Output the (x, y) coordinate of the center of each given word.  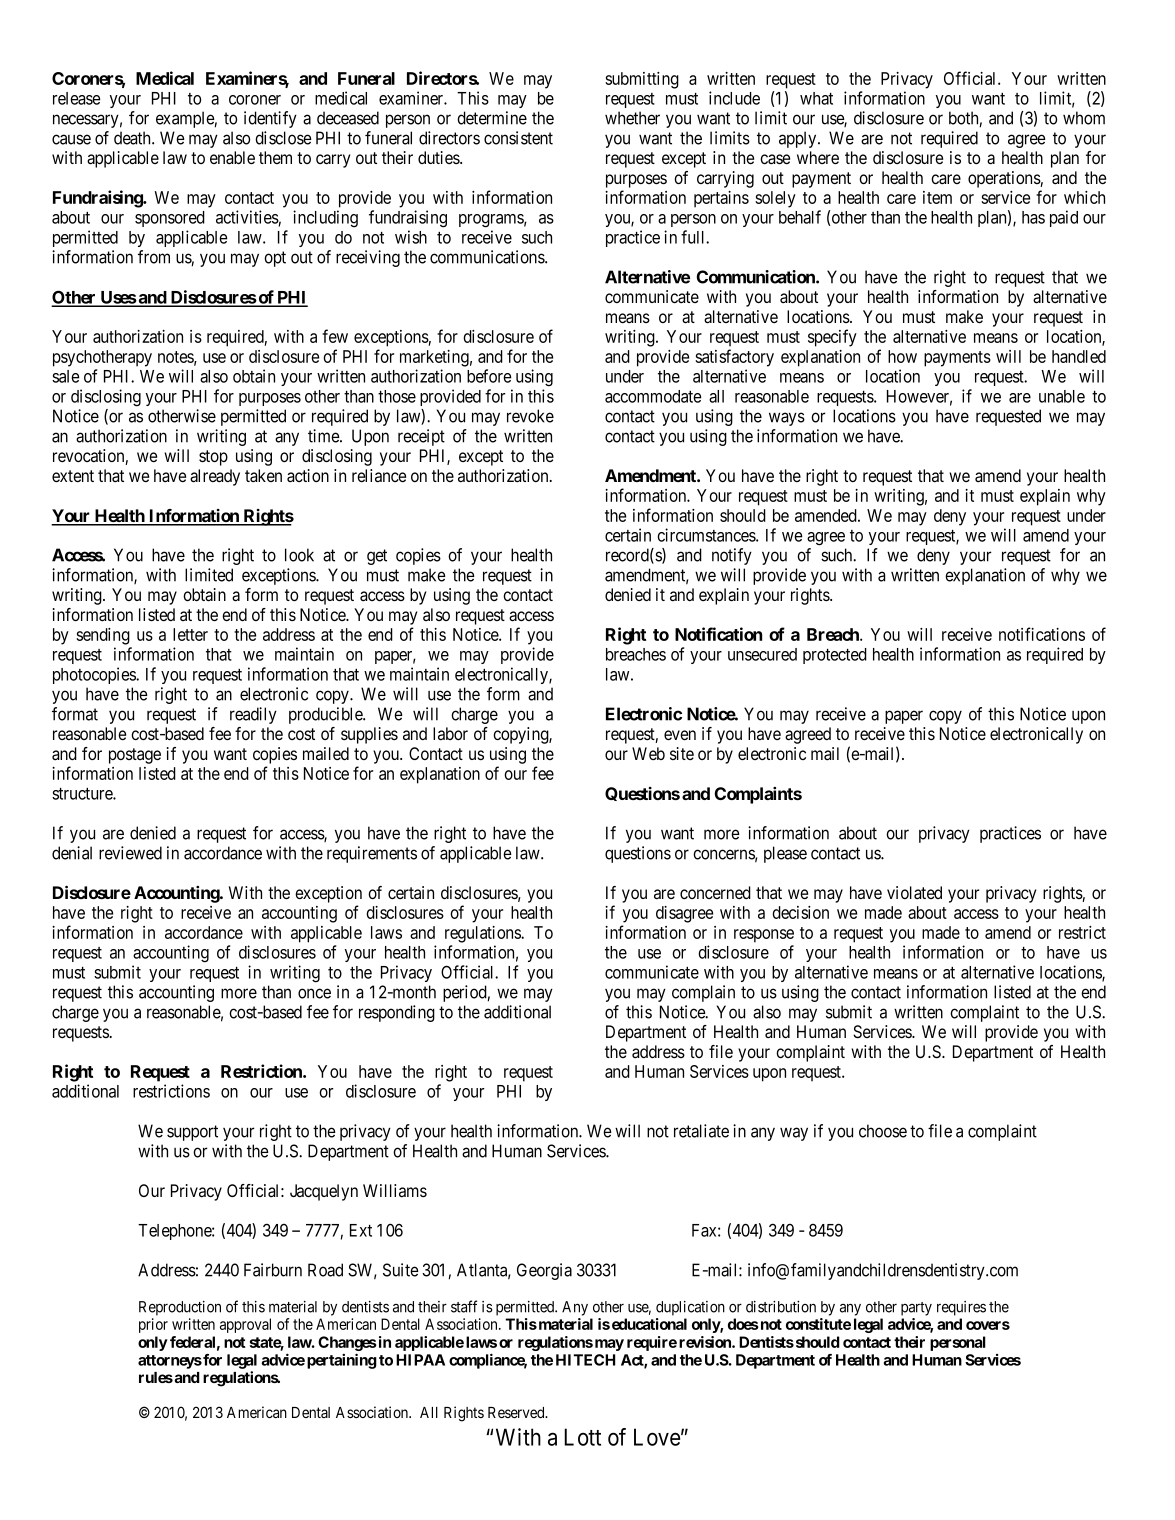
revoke (530, 416)
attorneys (170, 1362)
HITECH (585, 1360)
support (192, 1133)
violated (914, 893)
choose (883, 1131)
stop (213, 458)
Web (648, 753)
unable (1062, 396)
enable (232, 158)
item (937, 197)
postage (135, 756)
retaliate (701, 1131)
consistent (518, 138)
